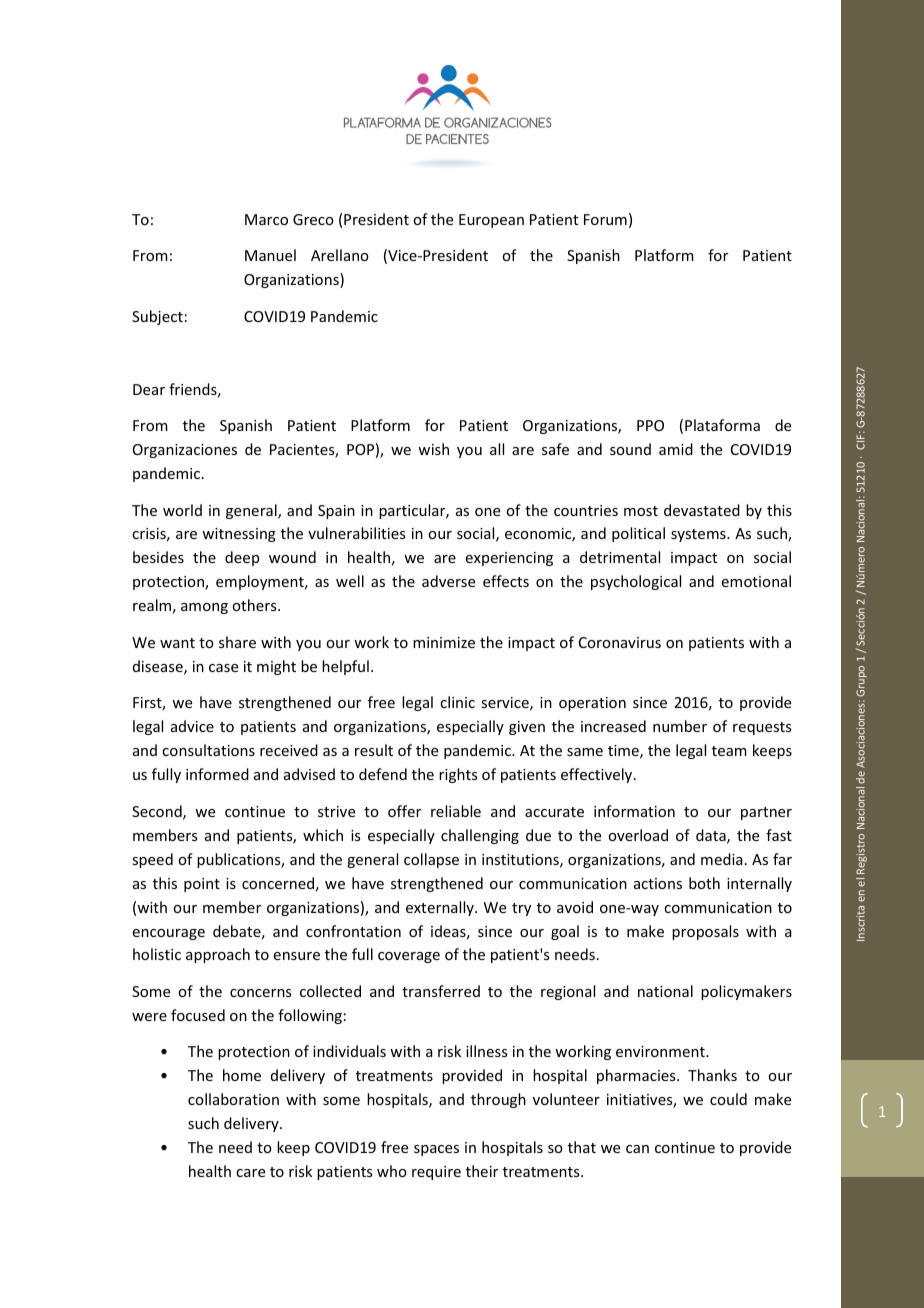  I want to click on proposals, so click(705, 932).
